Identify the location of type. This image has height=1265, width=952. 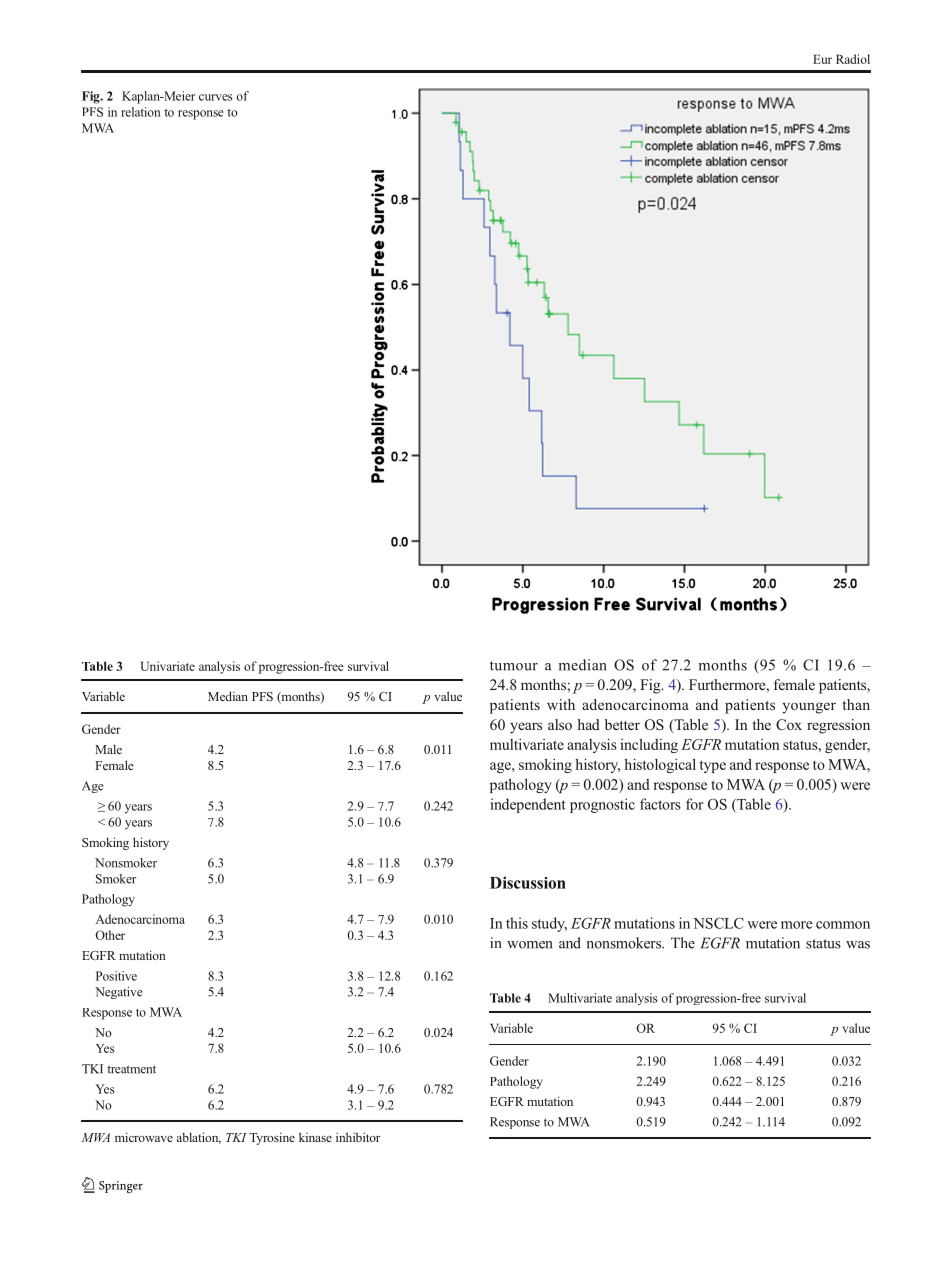
(713, 766).
